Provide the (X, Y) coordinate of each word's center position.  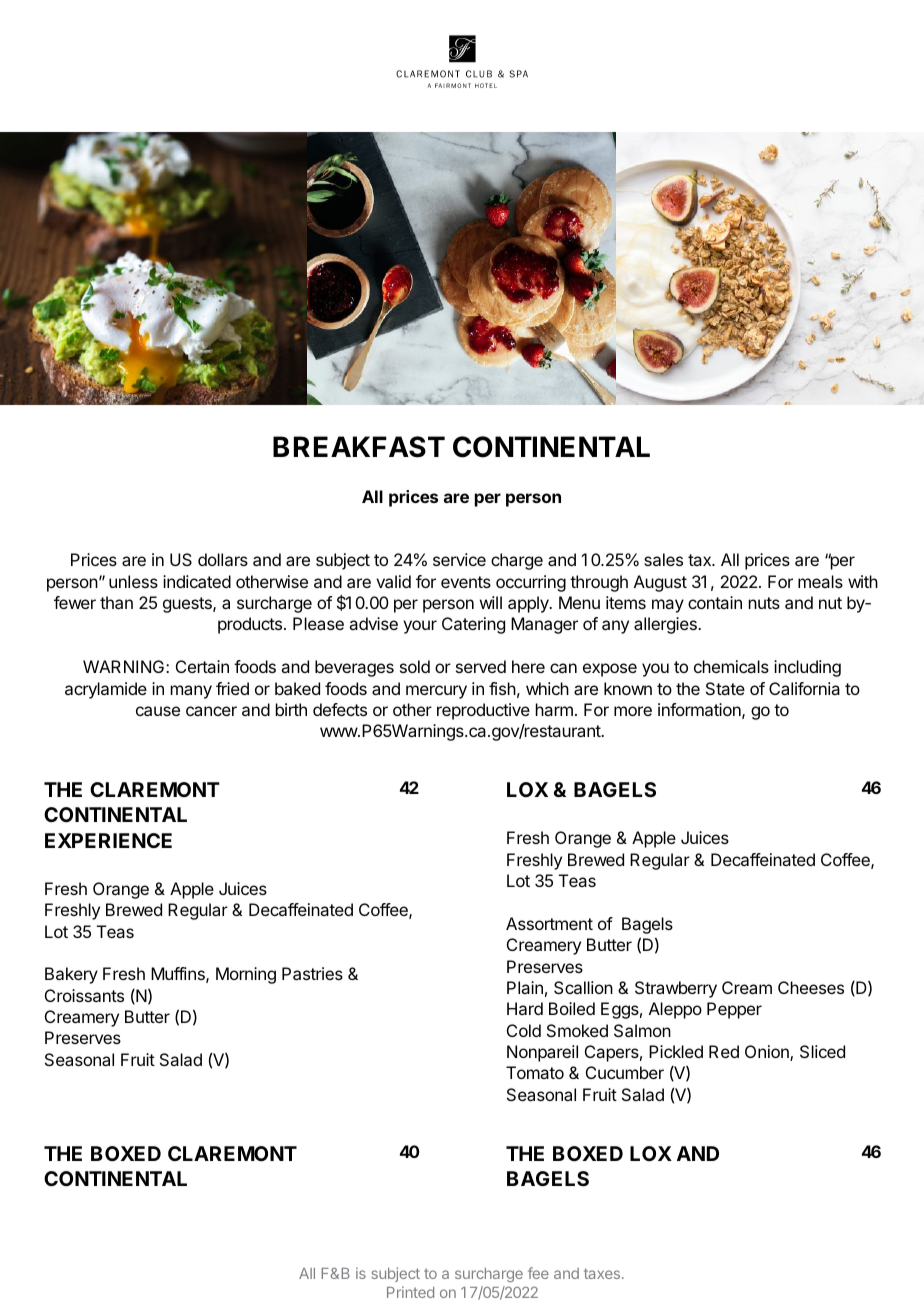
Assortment (549, 923)
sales (663, 559)
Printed (410, 1292)
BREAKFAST (359, 447)
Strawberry (676, 989)
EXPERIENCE (108, 840)
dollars (223, 559)
